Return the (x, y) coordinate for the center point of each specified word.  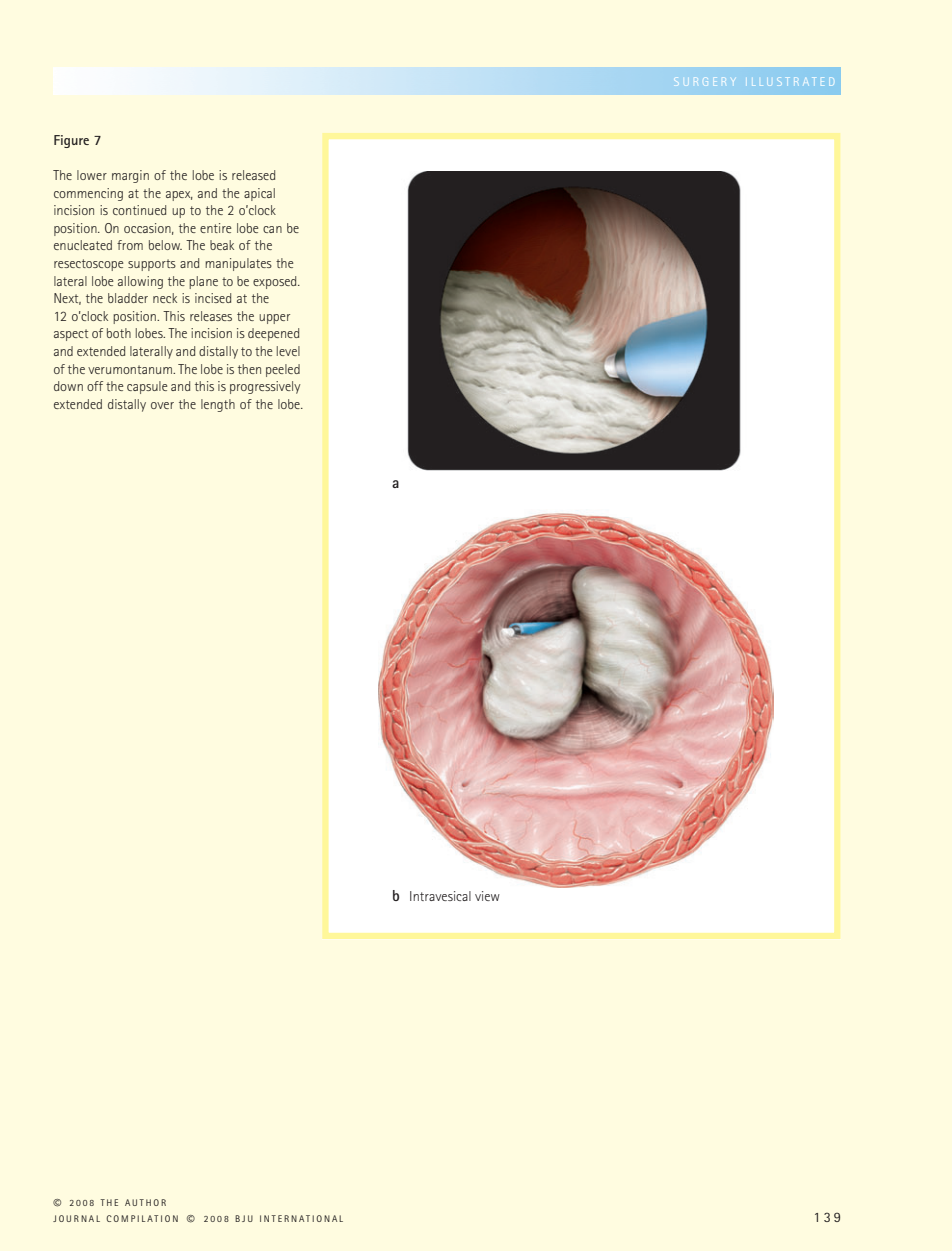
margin (130, 176)
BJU (244, 1218)
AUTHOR (145, 1202)
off (95, 386)
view (487, 896)
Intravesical (440, 896)
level (288, 351)
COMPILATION (142, 1218)
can (272, 229)
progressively (265, 387)
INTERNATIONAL (301, 1218)
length (218, 405)
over (162, 405)
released (253, 175)
